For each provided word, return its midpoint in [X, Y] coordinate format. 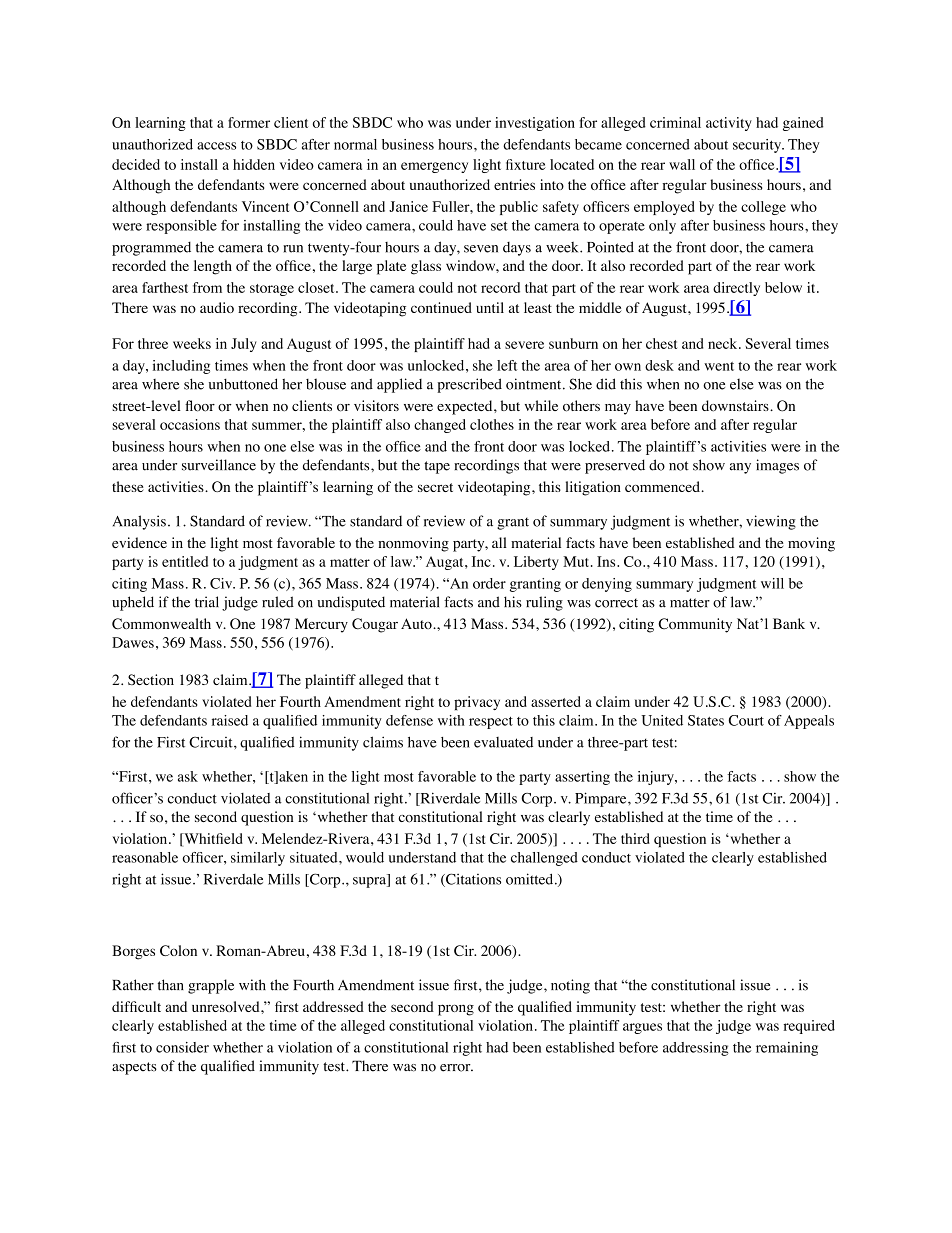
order [489, 583]
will [772, 583]
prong [456, 1010]
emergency [434, 167]
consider [182, 1047]
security [758, 146]
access [216, 146]
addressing [695, 1049]
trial [207, 602]
